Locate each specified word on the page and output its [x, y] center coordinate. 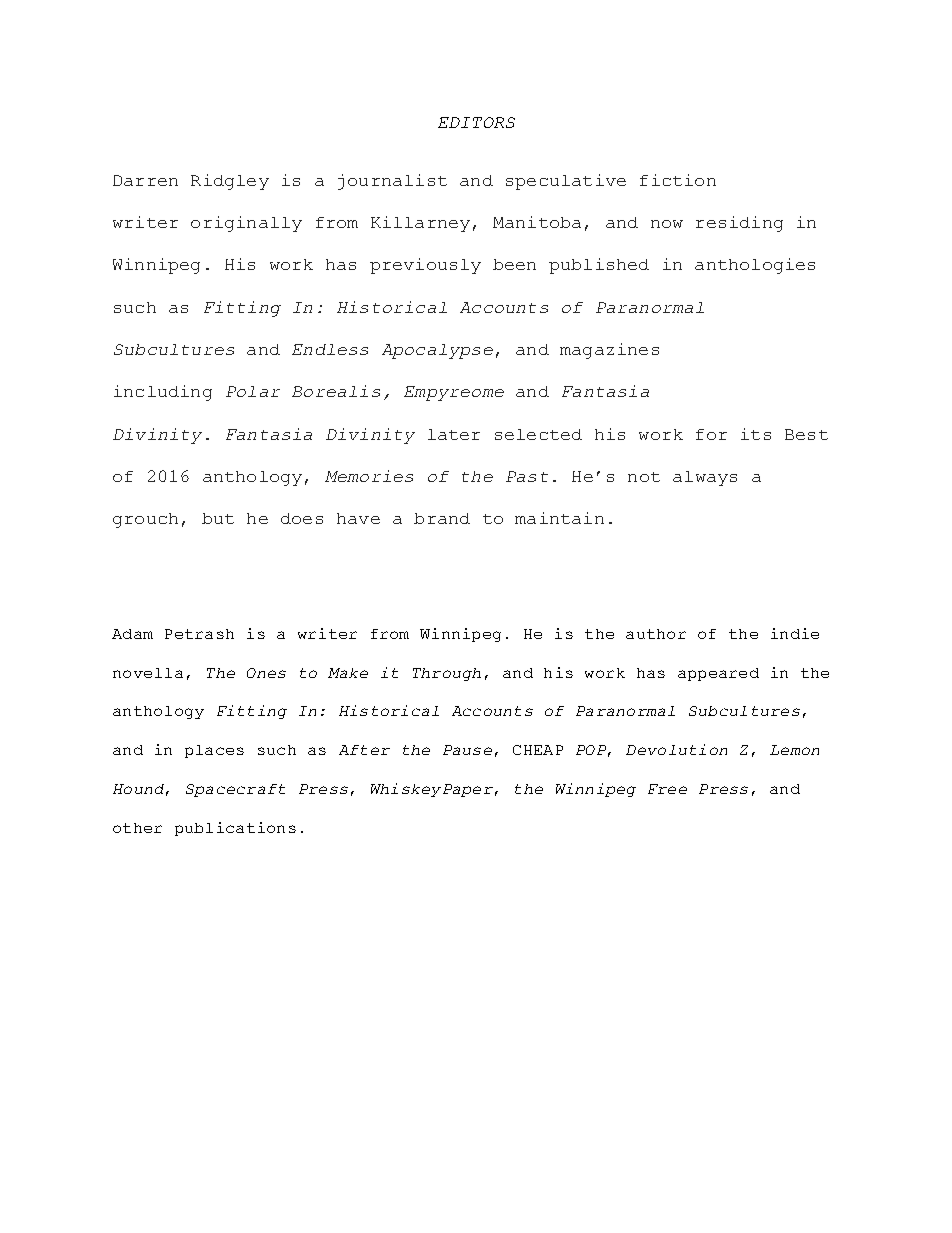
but [218, 518]
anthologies [755, 266]
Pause [467, 750]
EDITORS [476, 122]
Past [527, 476]
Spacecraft [235, 790]
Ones [266, 673]
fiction [678, 180]
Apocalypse [437, 351]
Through [447, 674]
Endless [330, 349]
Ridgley [230, 182]
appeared [718, 674]
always [705, 478]
